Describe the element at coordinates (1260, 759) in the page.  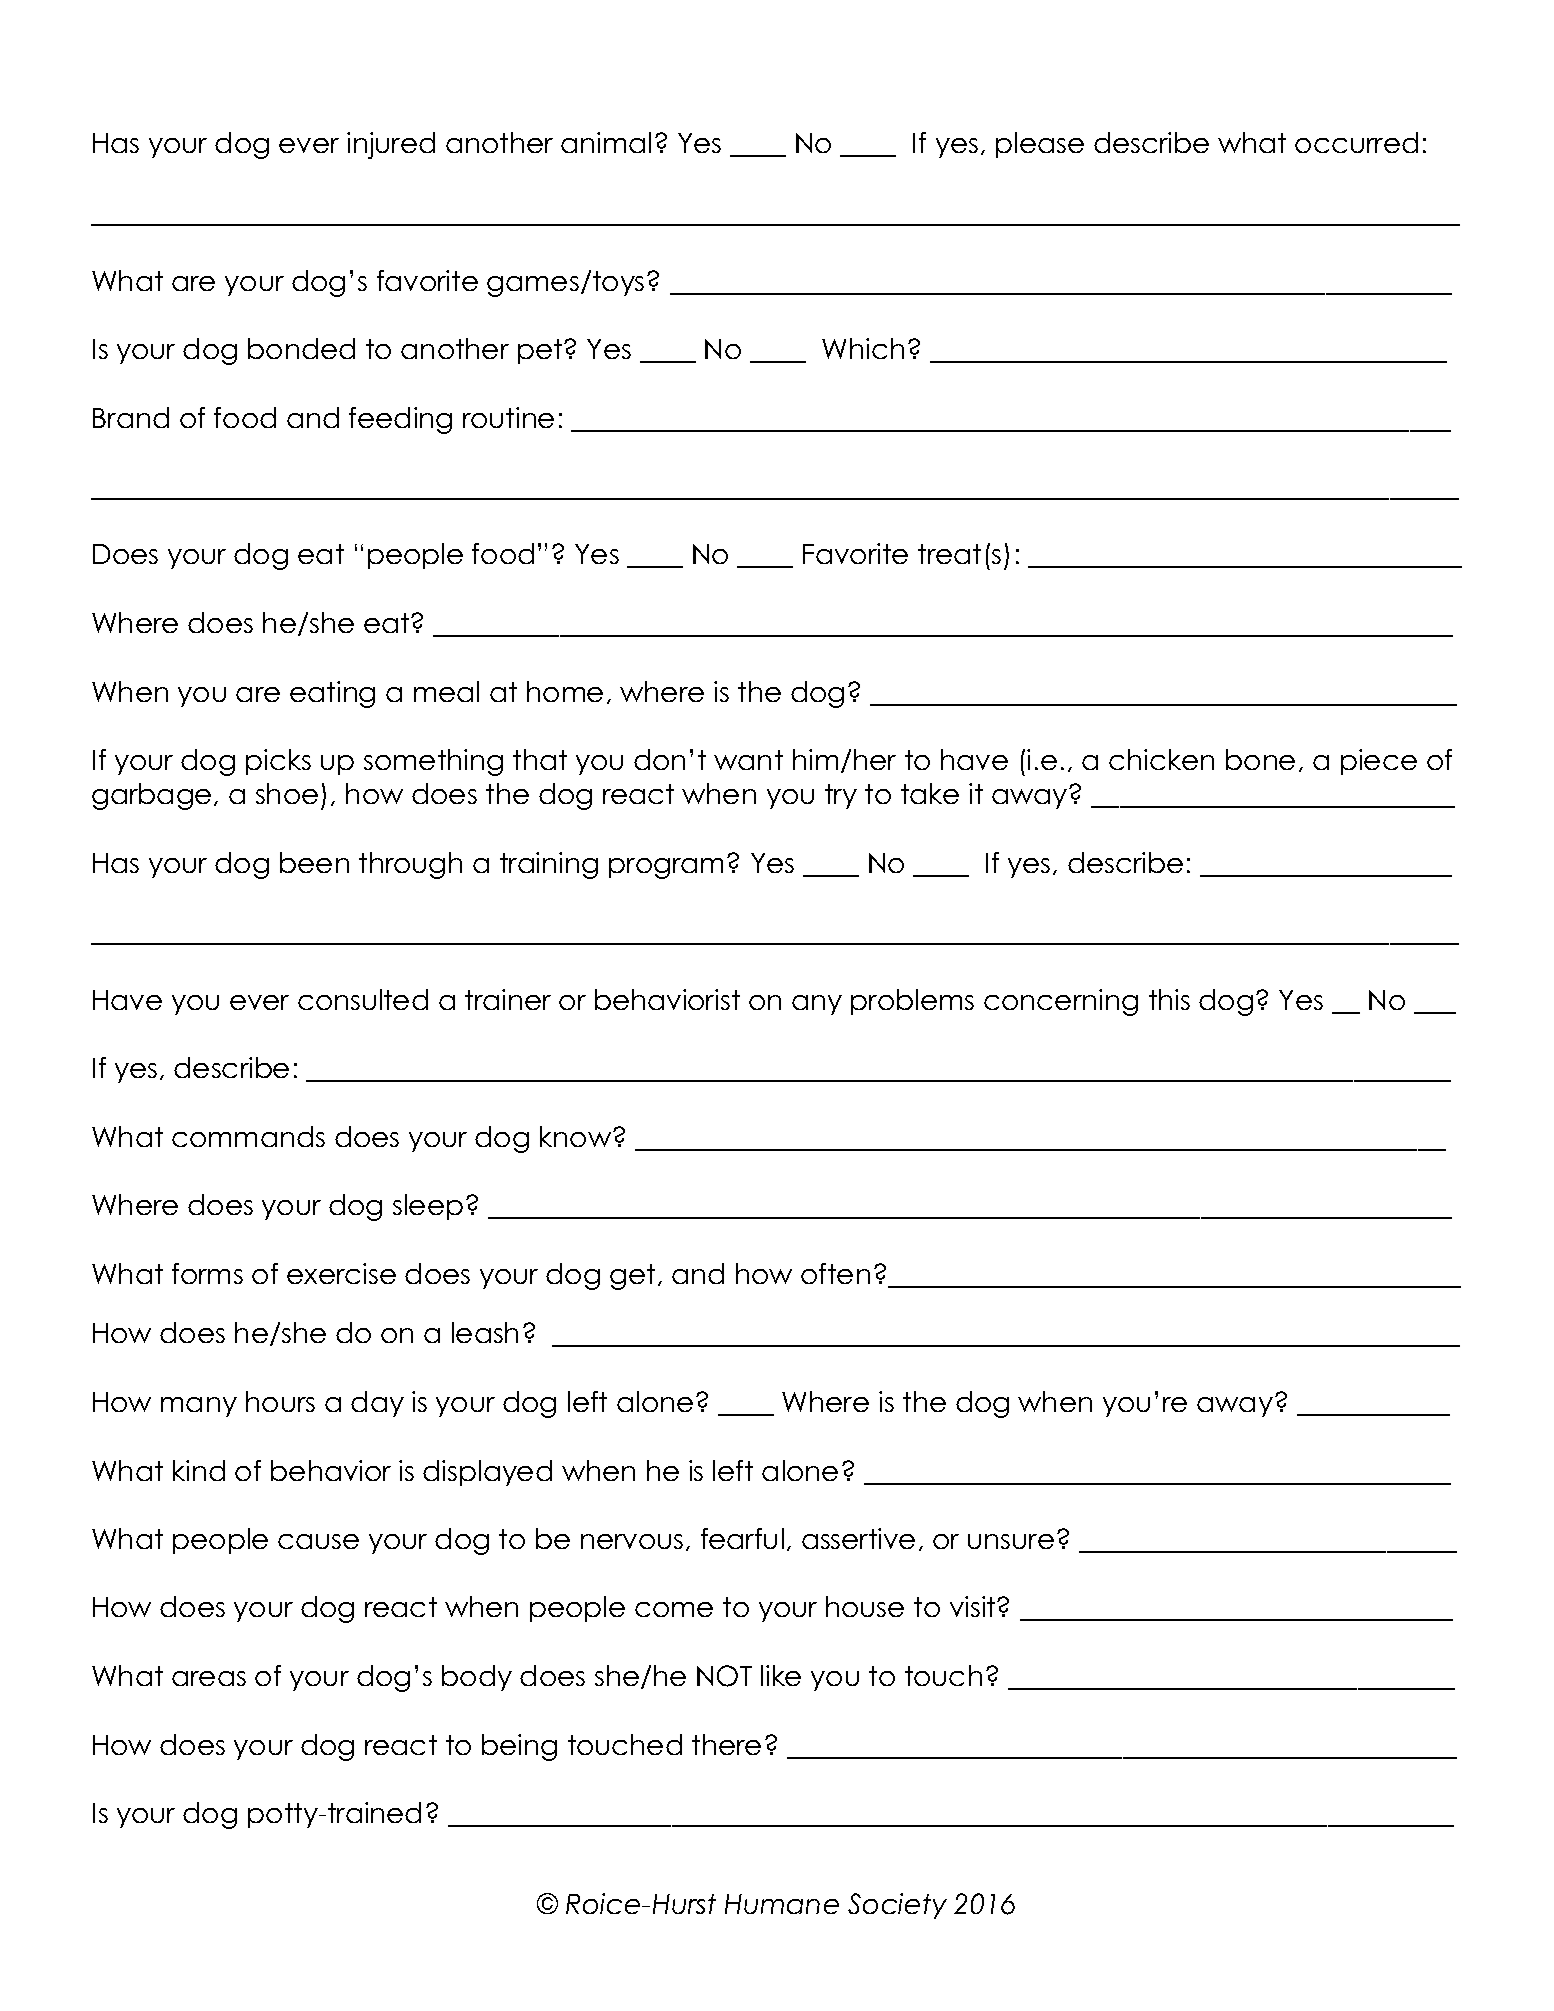
I see `bone` at that location.
